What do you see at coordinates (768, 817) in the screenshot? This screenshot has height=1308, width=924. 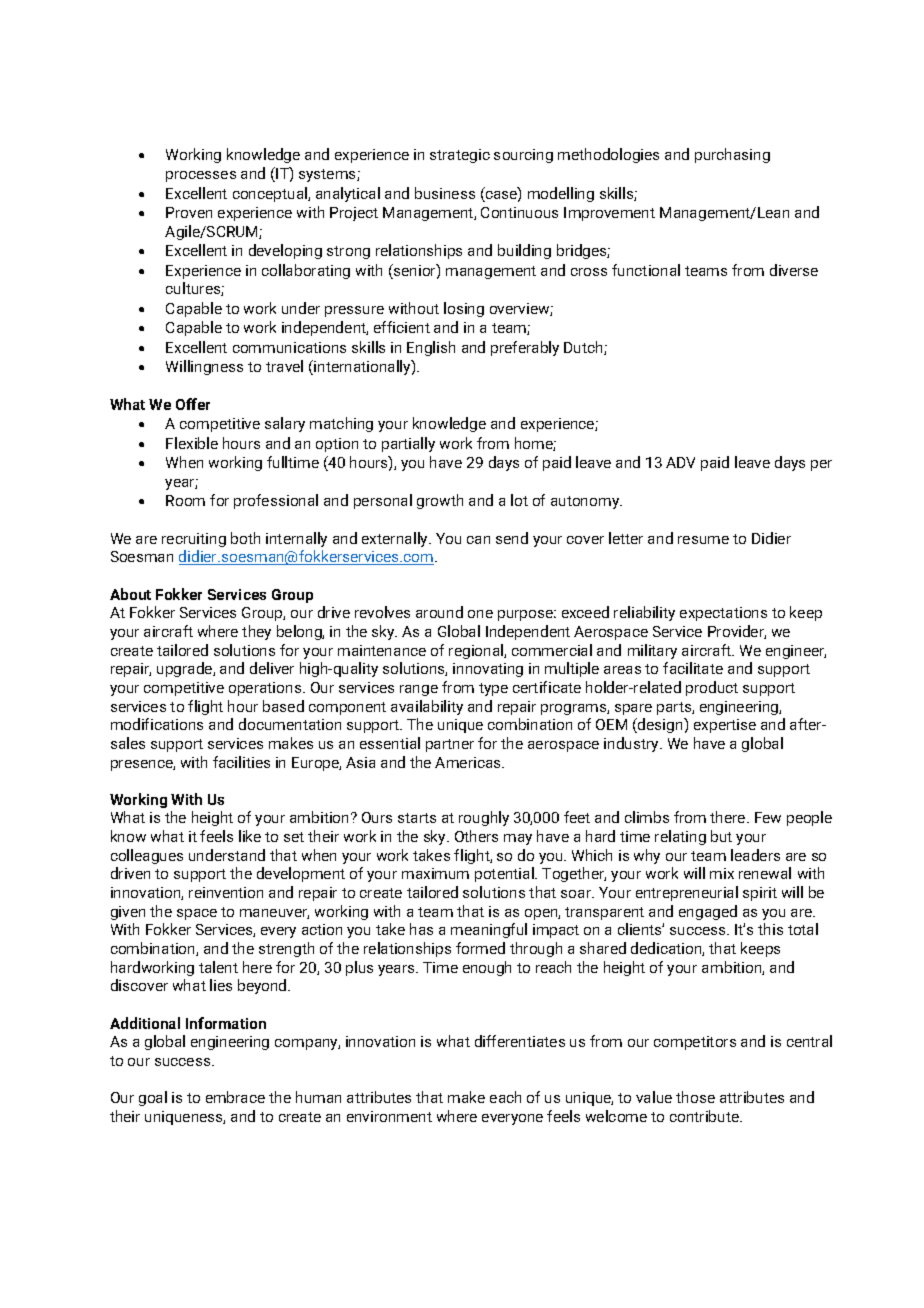 I see `Few` at bounding box center [768, 817].
